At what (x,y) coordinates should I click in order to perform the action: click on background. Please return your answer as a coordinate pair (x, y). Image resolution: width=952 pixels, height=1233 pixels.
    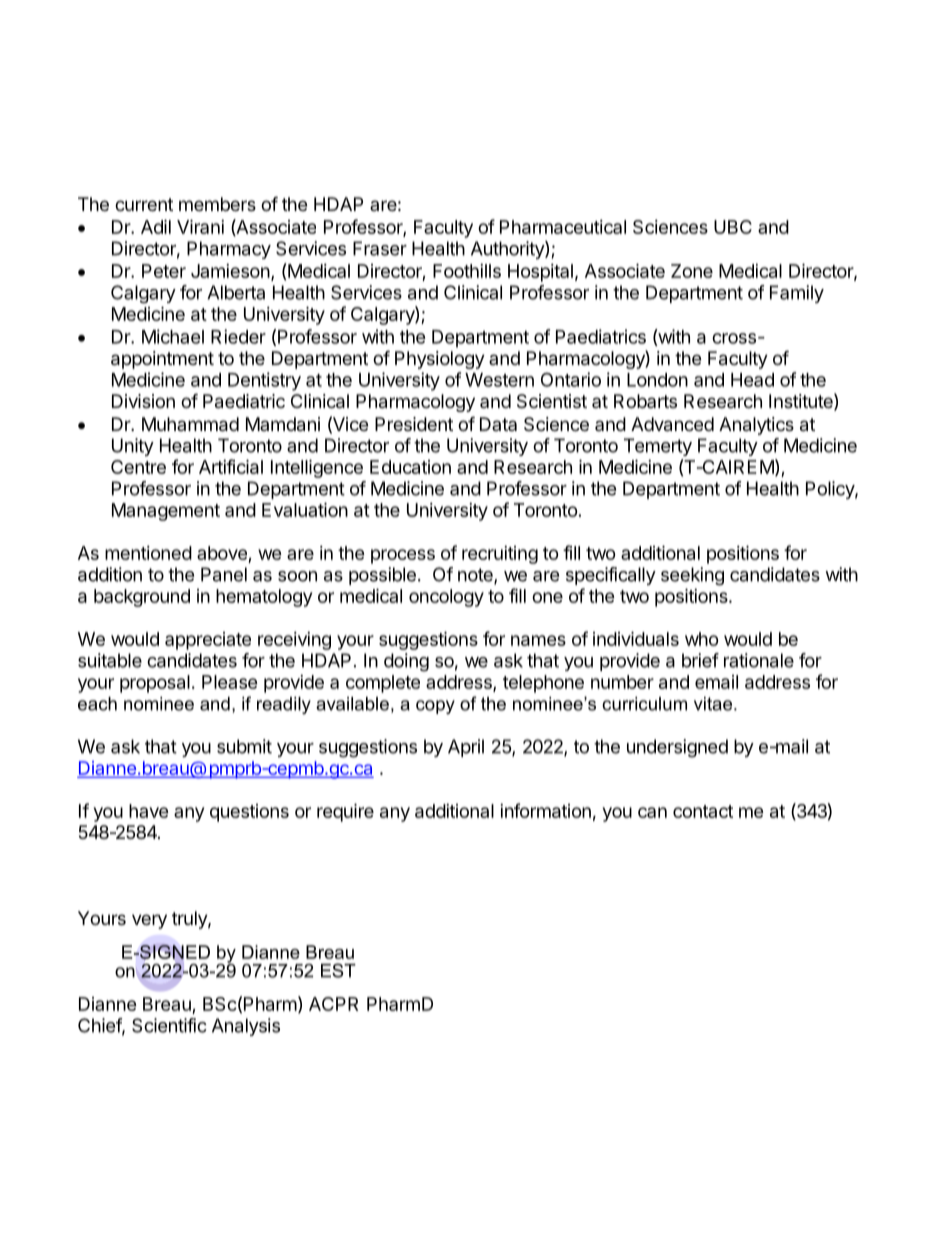
    Looking at the image, I should click on (142, 598).
